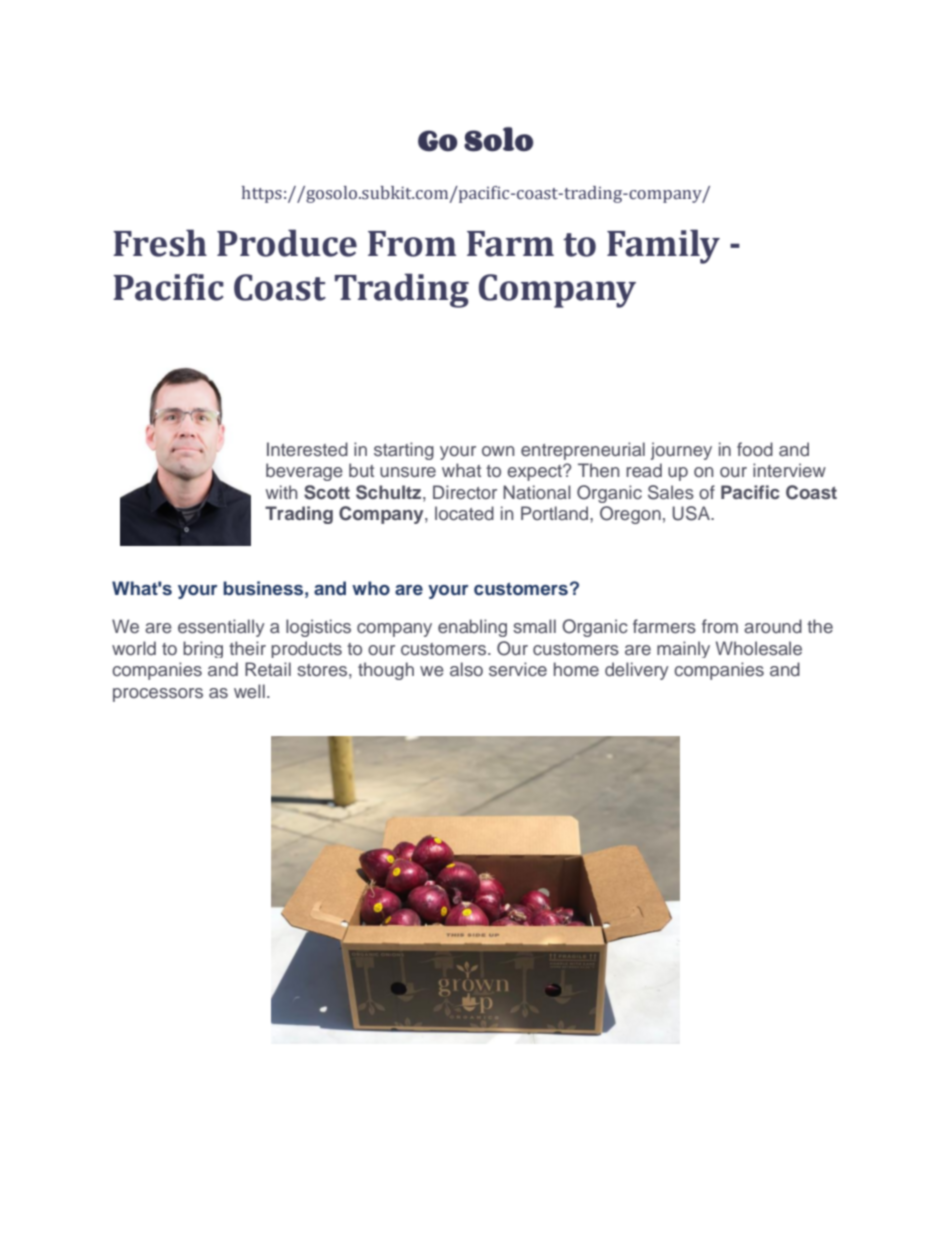  Describe the element at coordinates (466, 669) in the document. I see `also` at that location.
